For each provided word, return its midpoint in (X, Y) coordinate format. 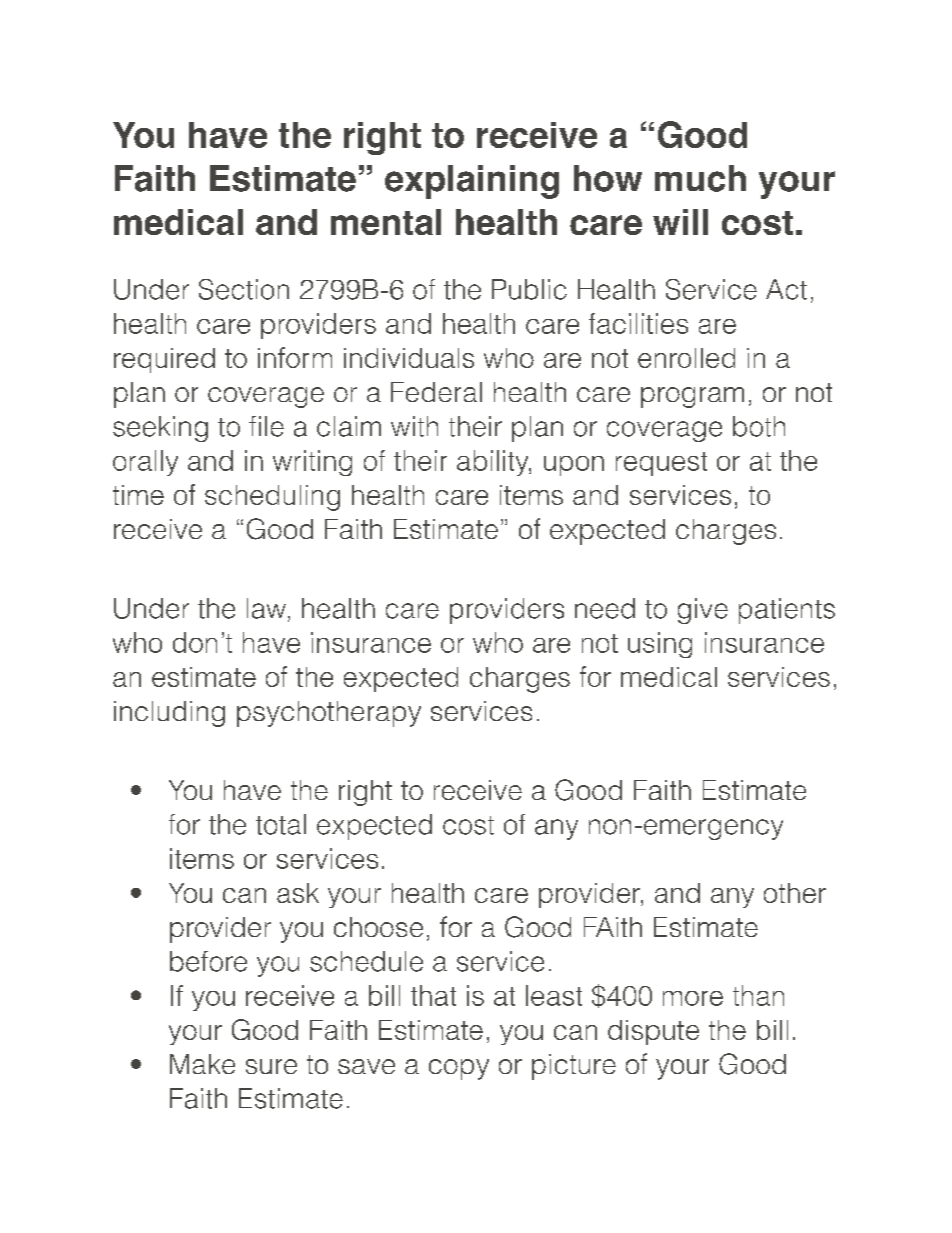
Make (202, 1064)
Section (244, 289)
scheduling (272, 498)
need (605, 608)
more (693, 998)
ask (298, 893)
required (164, 360)
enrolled (686, 358)
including (169, 714)
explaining (472, 182)
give (703, 611)
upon (574, 466)
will (680, 222)
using (660, 645)
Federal (436, 392)
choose (378, 927)
